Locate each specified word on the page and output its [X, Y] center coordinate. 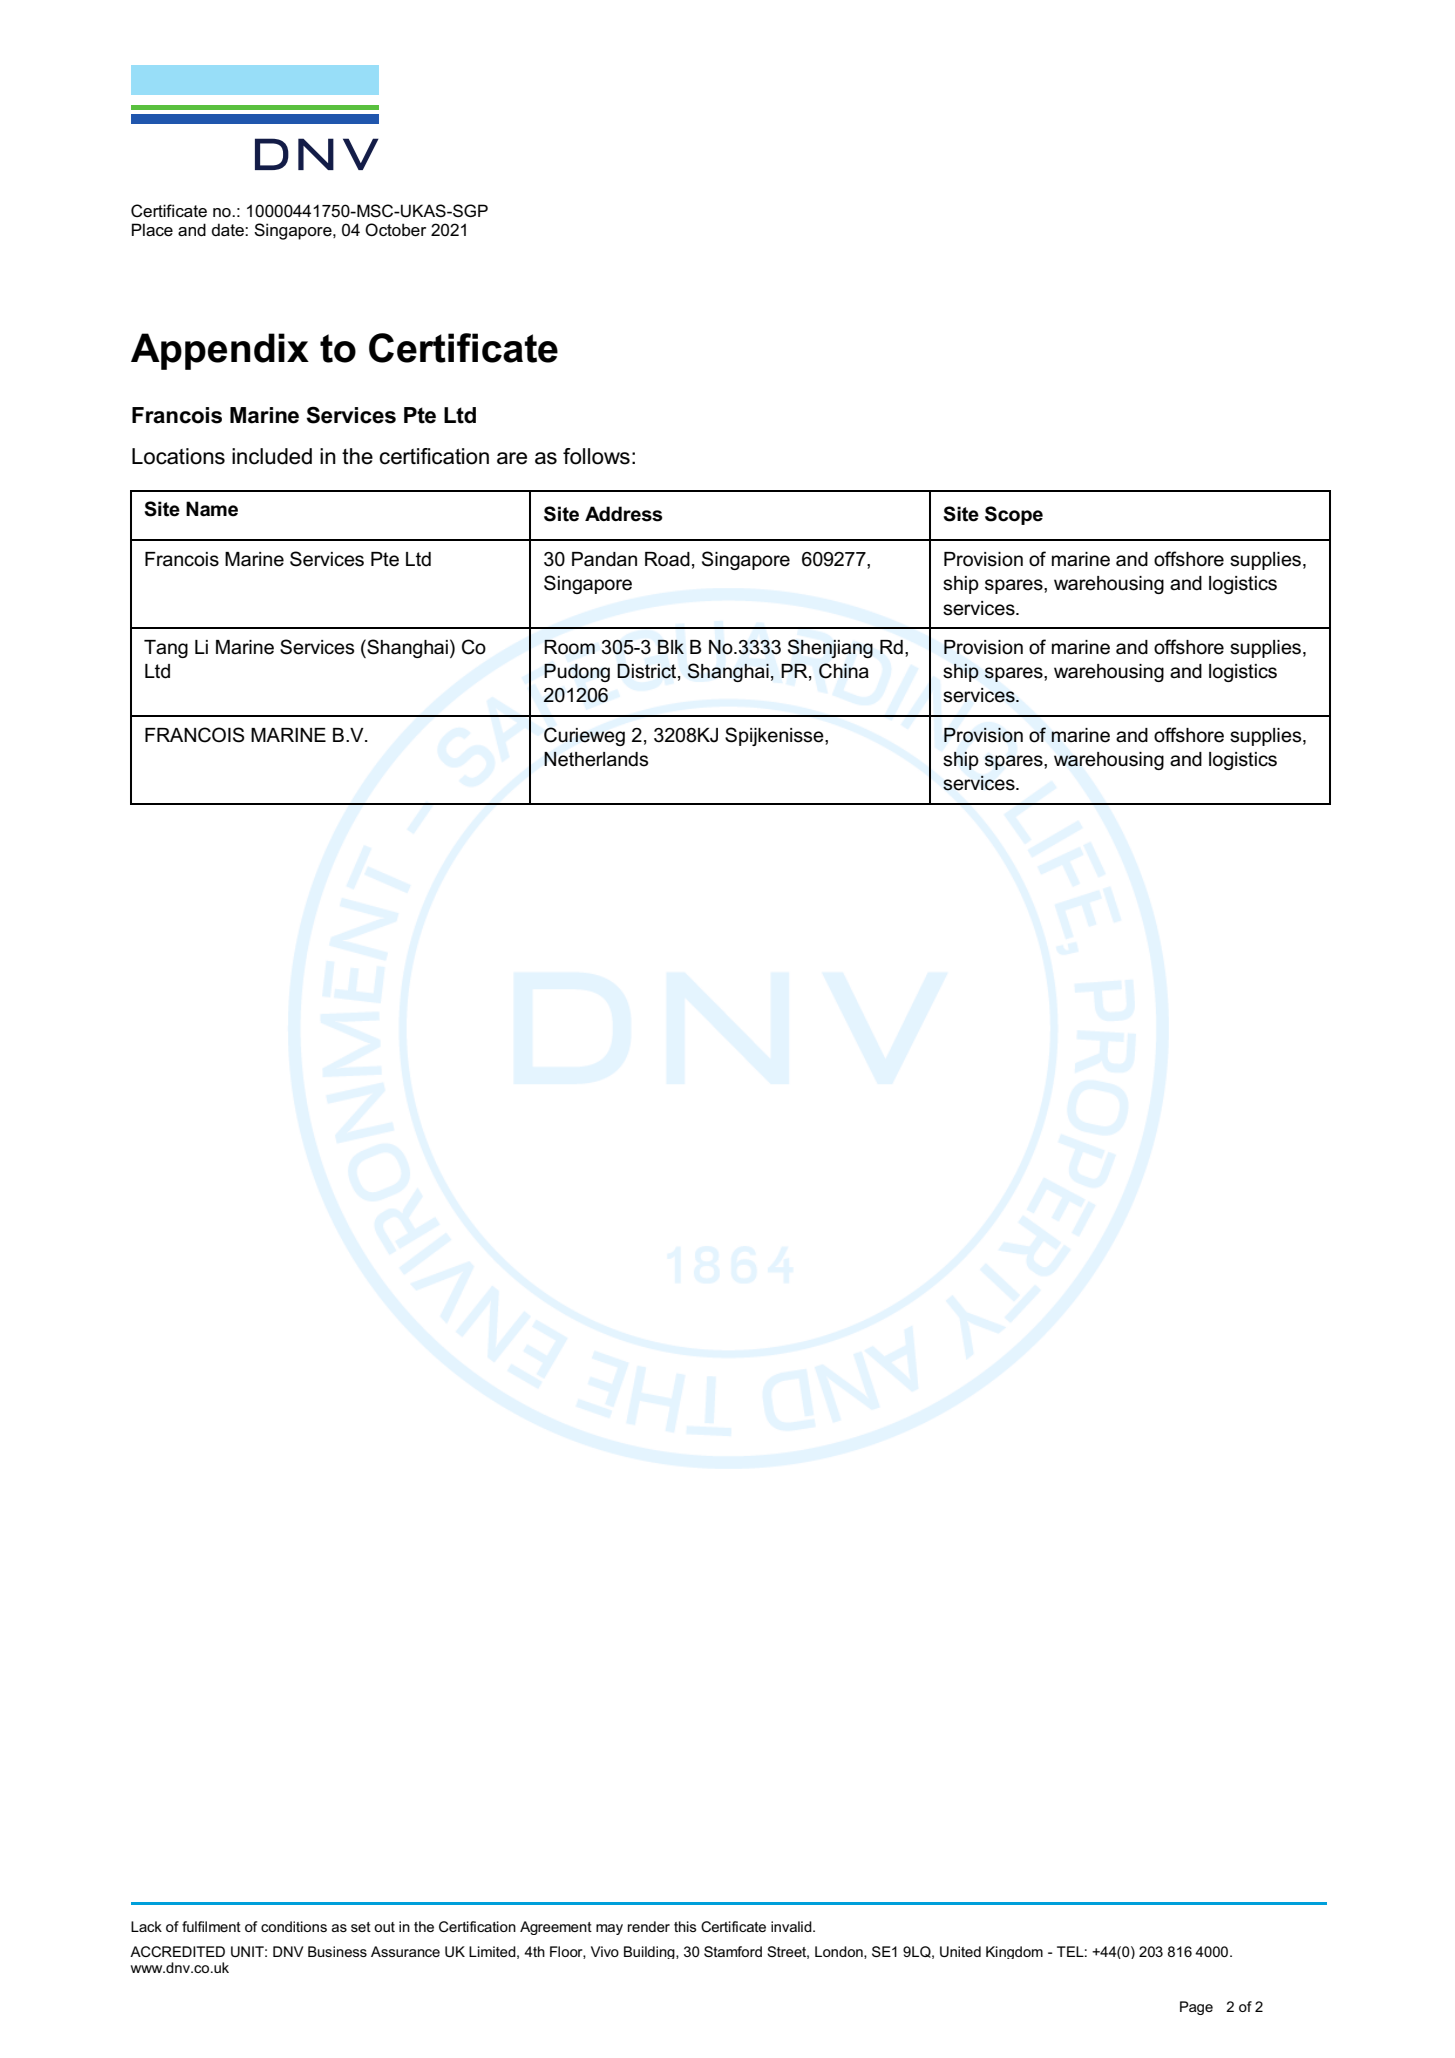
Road [667, 559]
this [685, 1926]
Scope [1014, 515]
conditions [294, 1926]
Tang [166, 649]
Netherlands [596, 759]
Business [337, 1951]
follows [596, 456]
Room [569, 647]
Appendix [220, 351]
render [649, 1926]
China [844, 671]
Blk [671, 647]
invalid [792, 1926]
